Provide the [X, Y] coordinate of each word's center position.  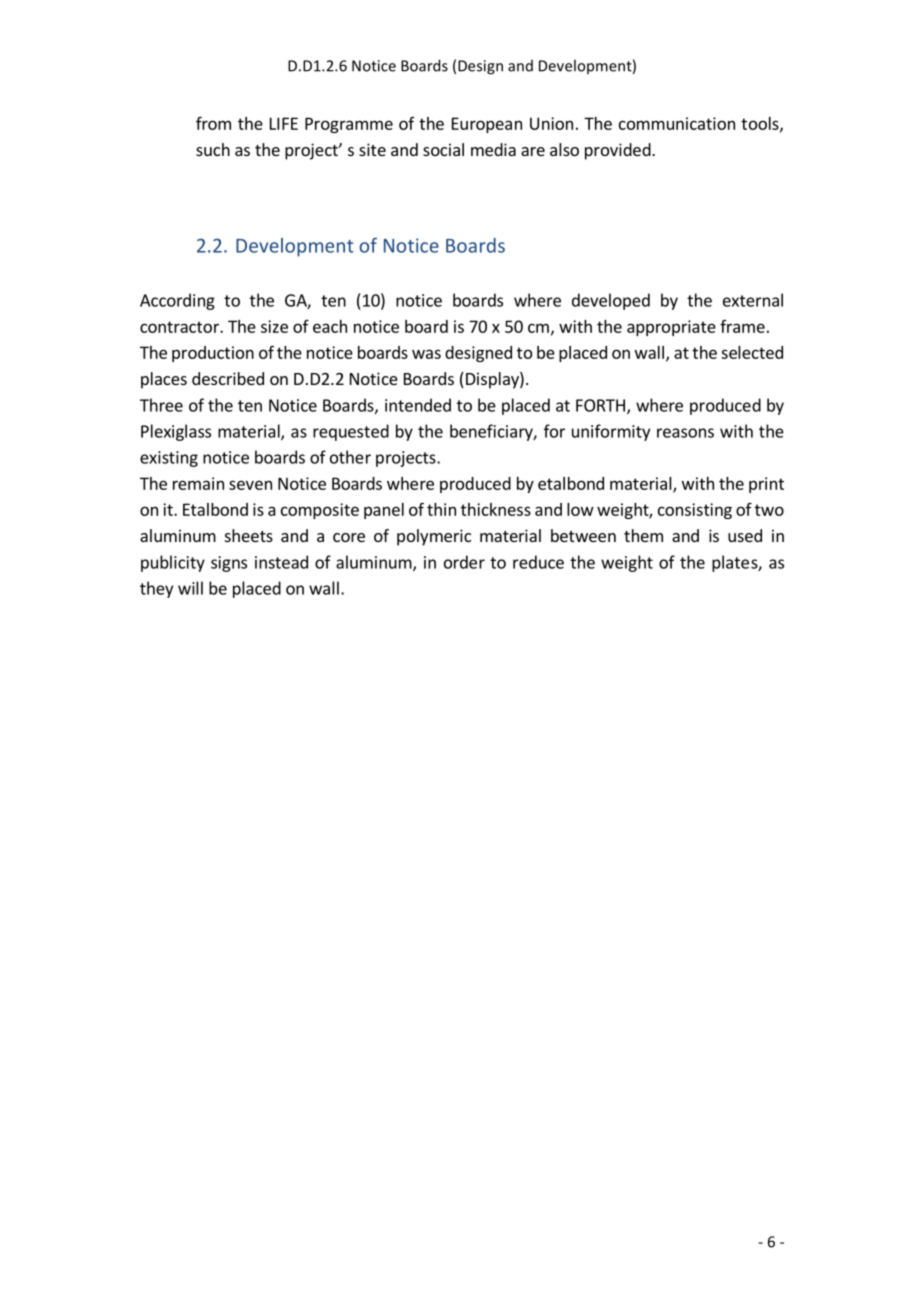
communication [677, 123]
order [464, 562]
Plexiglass [176, 432]
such [213, 149]
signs [229, 564]
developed [611, 301]
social [443, 149]
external [753, 300]
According [177, 301]
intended [418, 405]
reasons [685, 433]
